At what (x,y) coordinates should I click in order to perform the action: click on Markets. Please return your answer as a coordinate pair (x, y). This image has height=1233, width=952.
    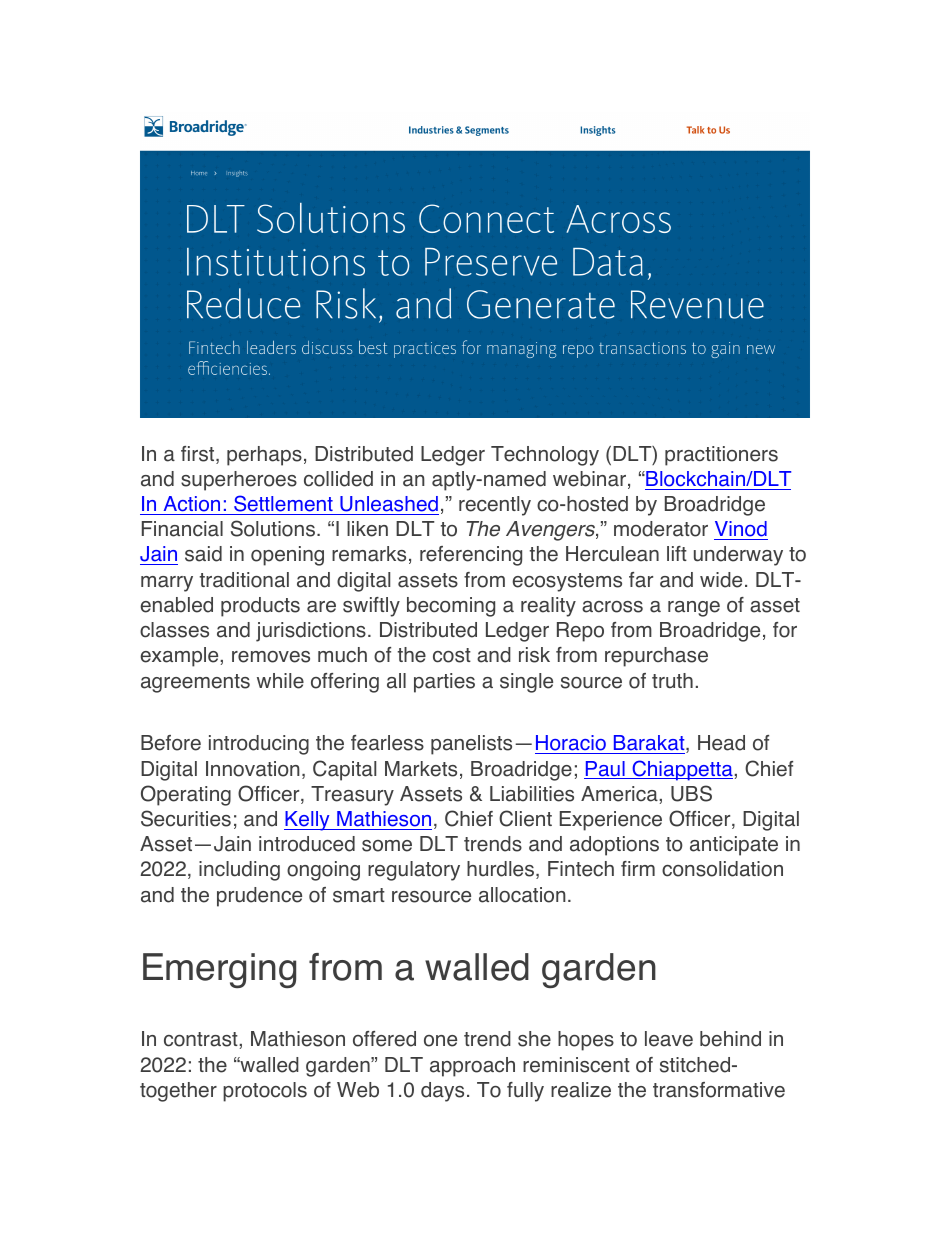
    Looking at the image, I should click on (421, 769).
